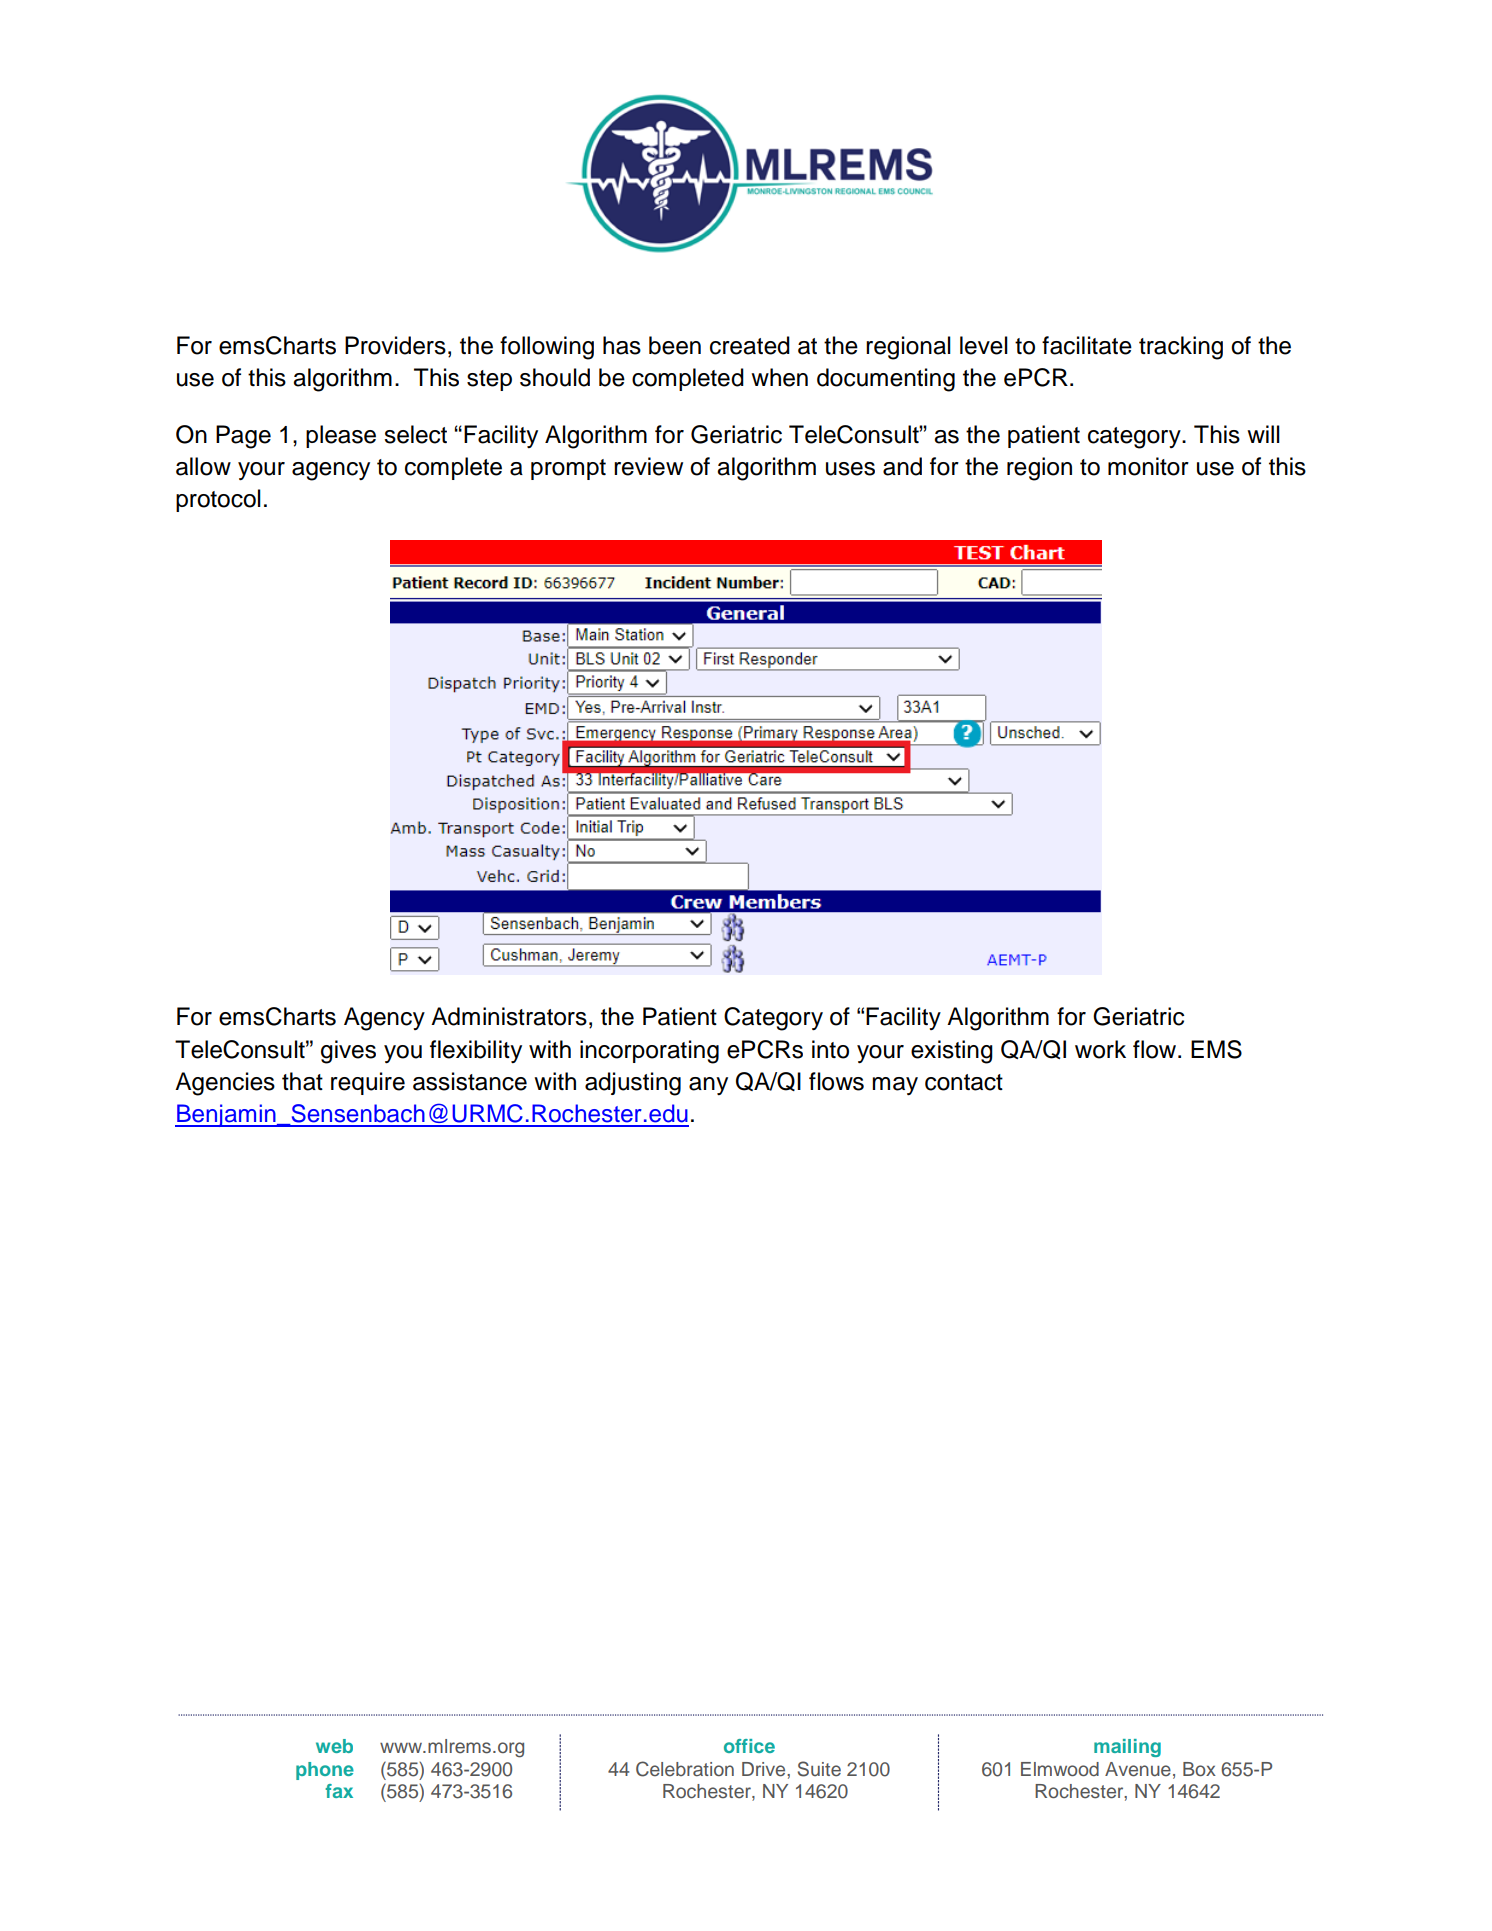 The width and height of the page is (1492, 1931). Describe the element at coordinates (779, 377) in the page. I see `when` at that location.
